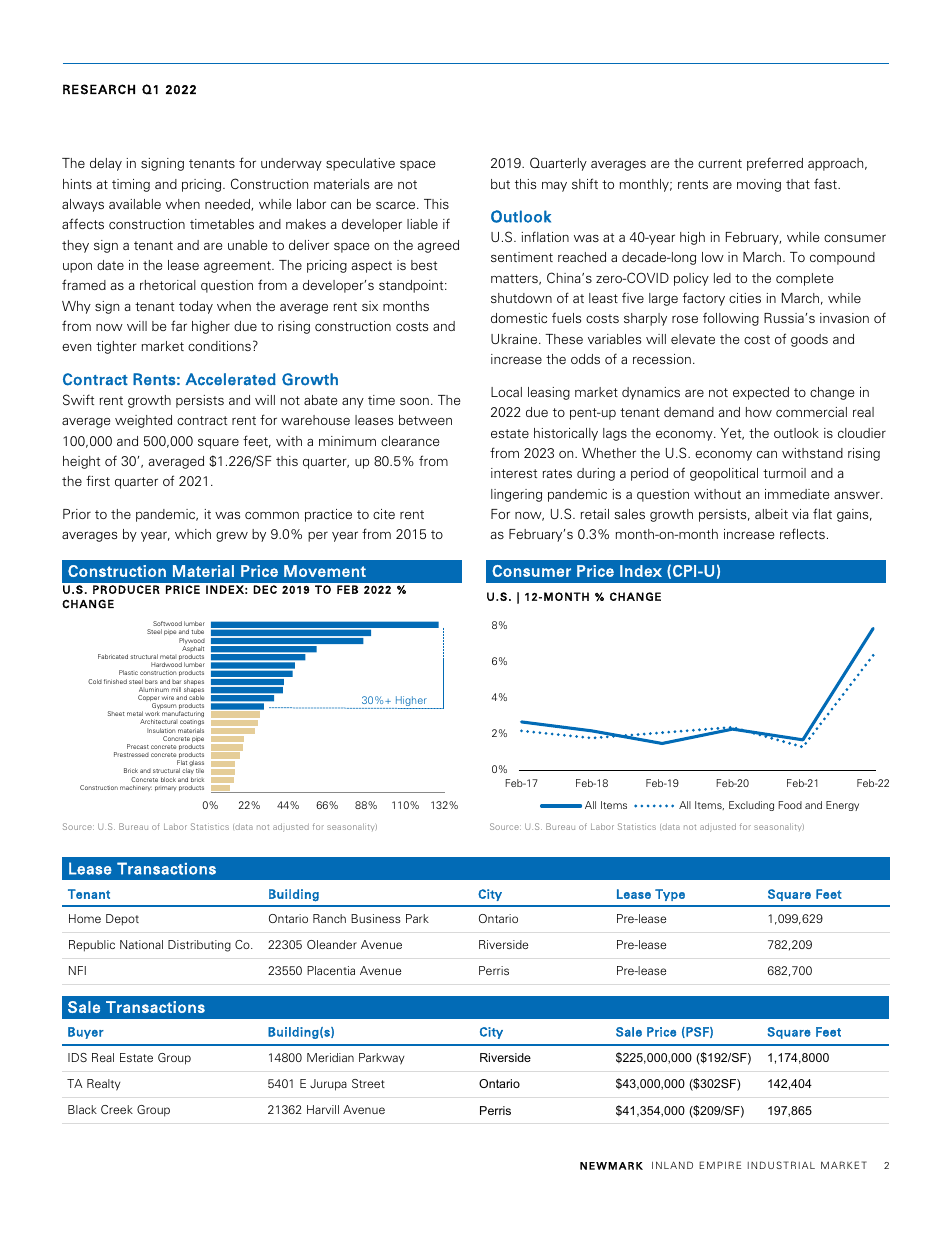  I want to click on Excluding, so click(751, 806).
